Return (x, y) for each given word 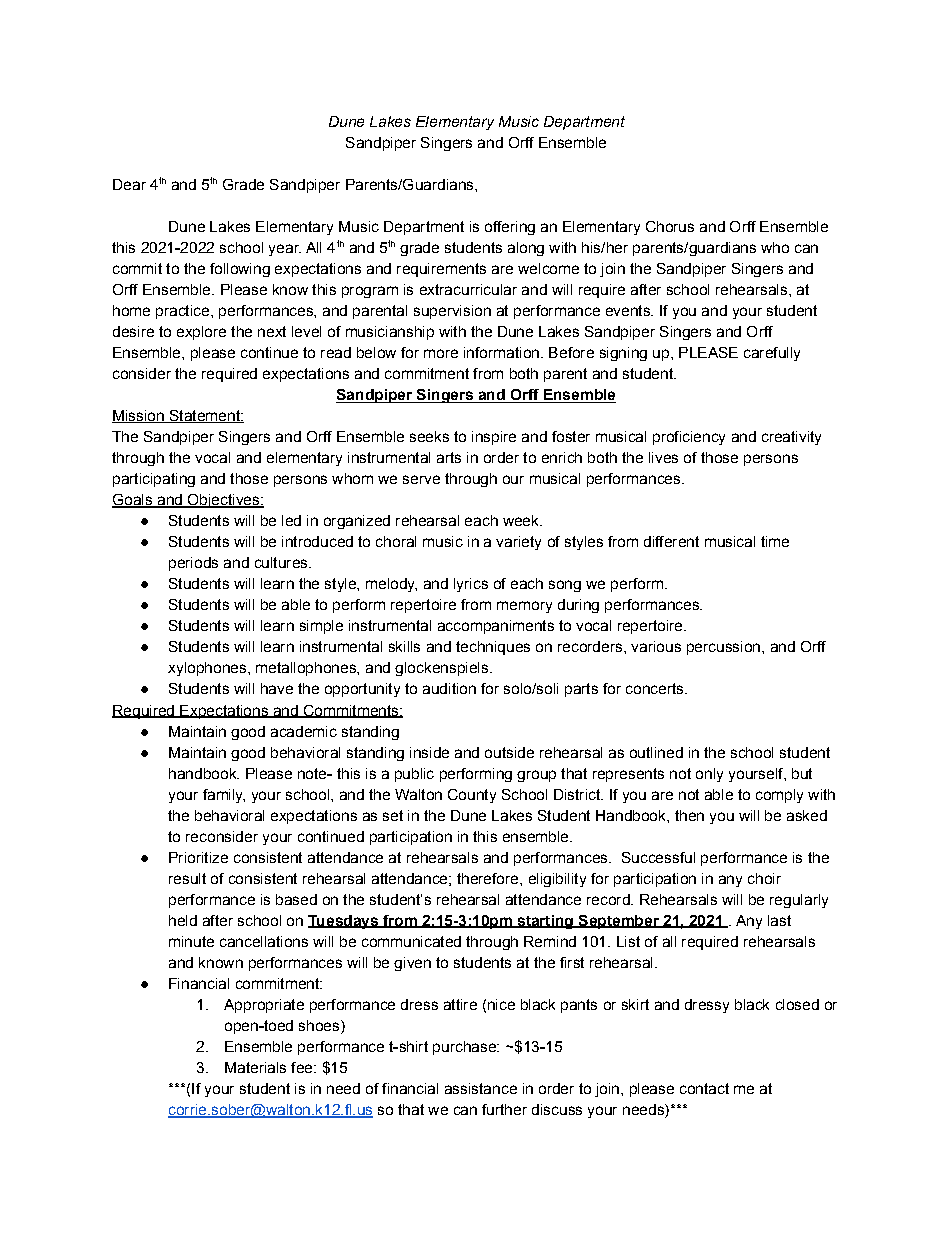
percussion (723, 648)
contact (704, 1088)
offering (510, 228)
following (240, 270)
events (629, 310)
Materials (255, 1067)
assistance (481, 1088)
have (277, 688)
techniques (493, 648)
